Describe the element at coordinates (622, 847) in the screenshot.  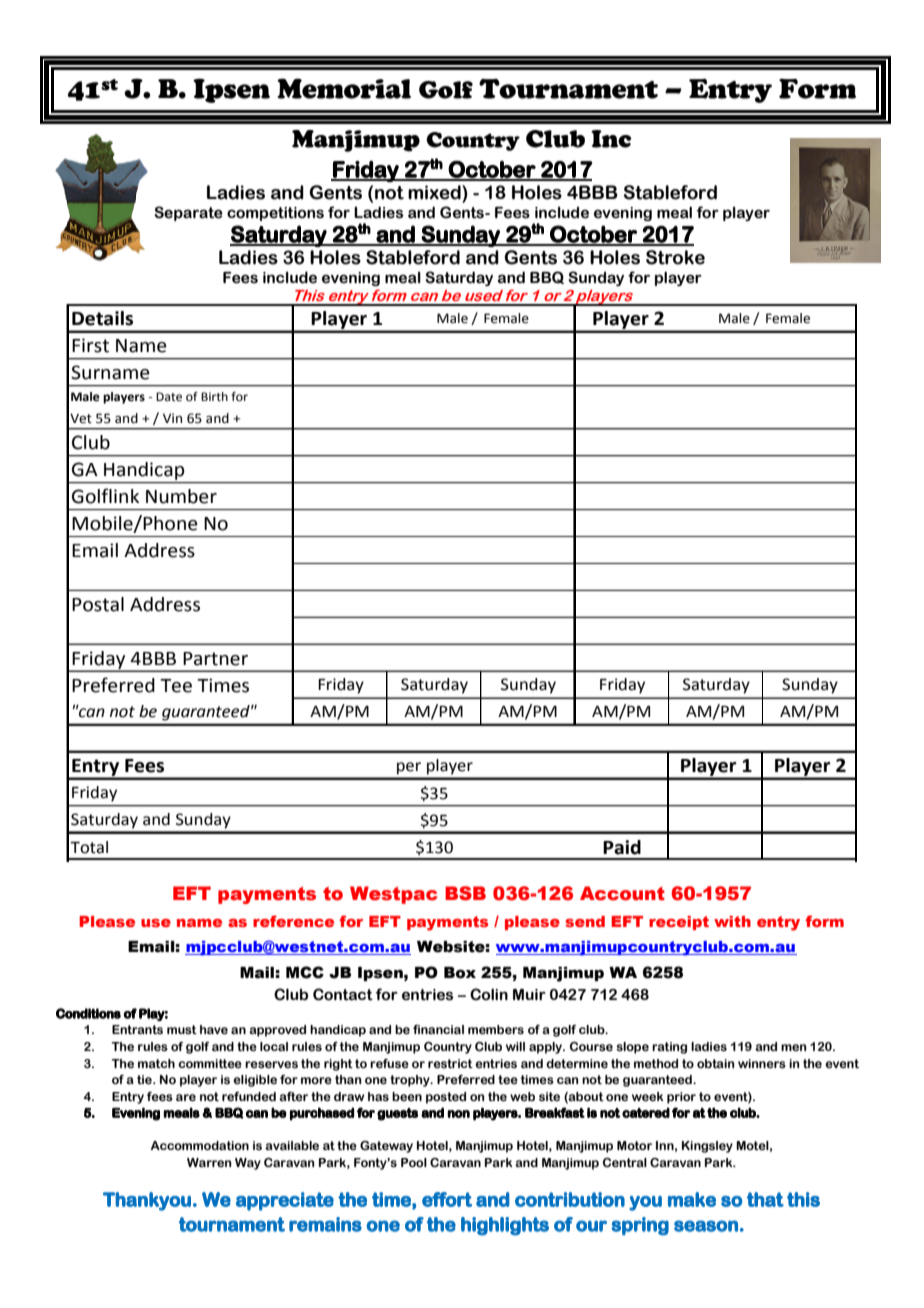
I see `Paid` at that location.
